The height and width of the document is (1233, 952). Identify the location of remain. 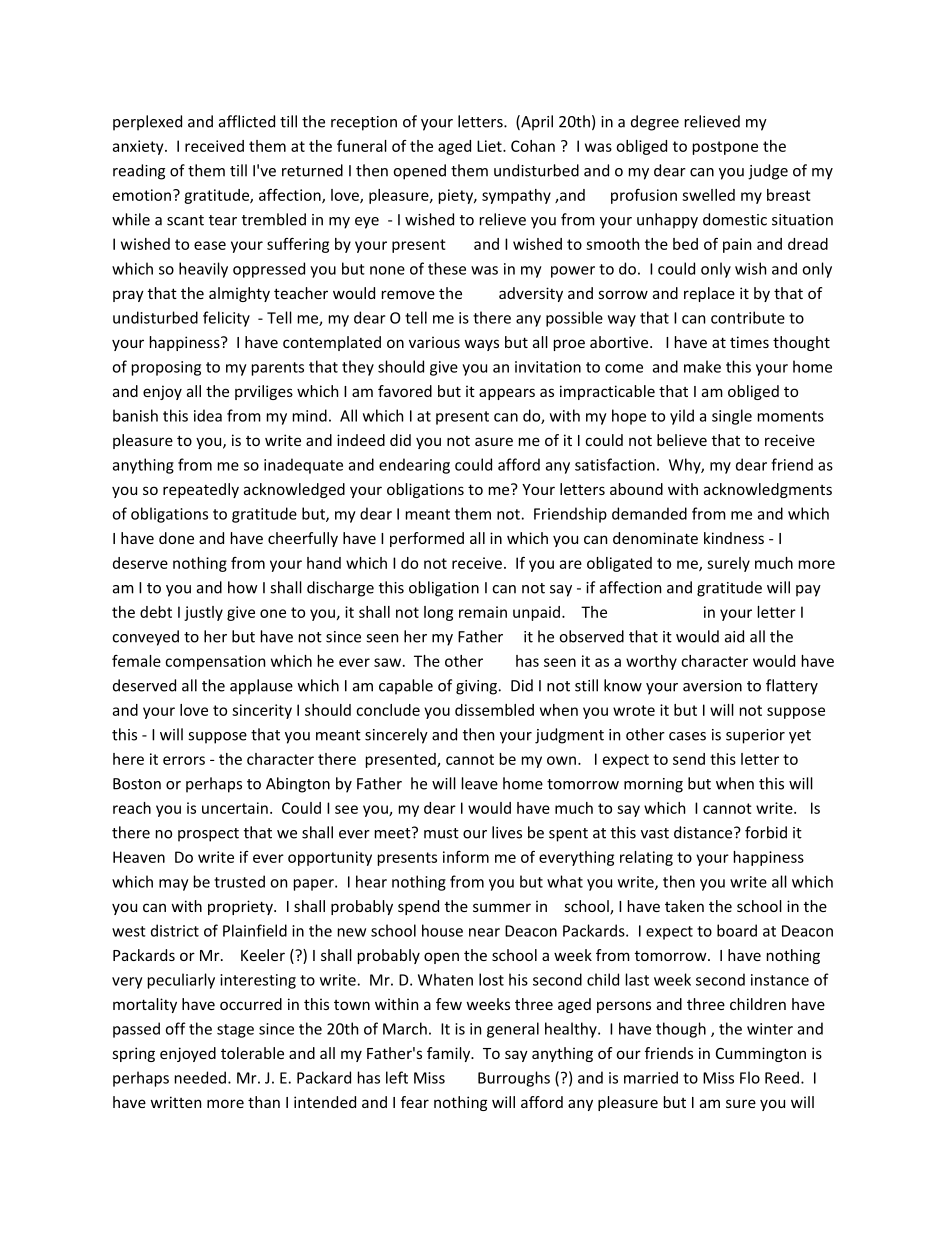
(483, 612).
